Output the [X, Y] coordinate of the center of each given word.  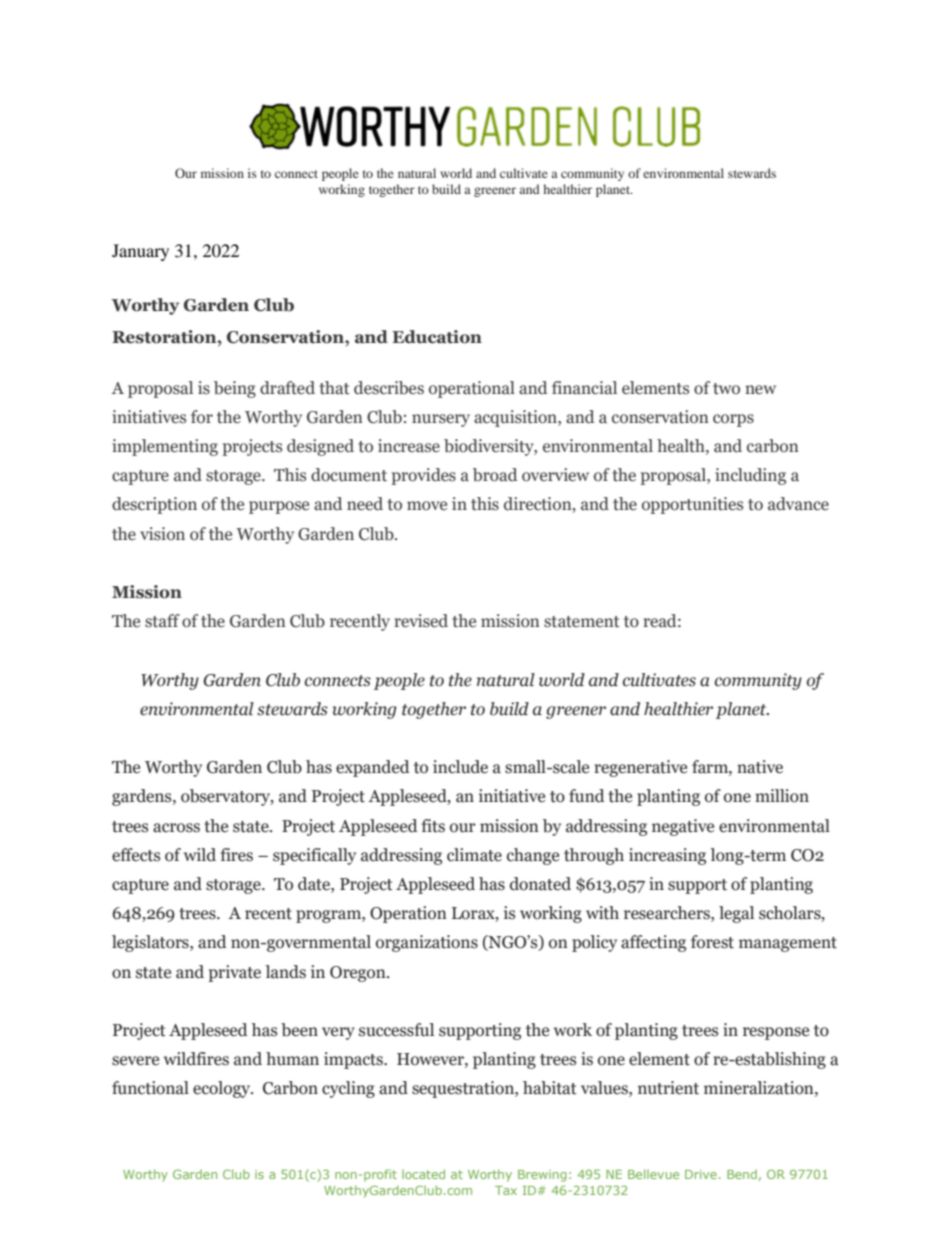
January [140, 252]
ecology [223, 1089]
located [423, 1174]
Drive [701, 1174]
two [726, 389]
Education [437, 337]
